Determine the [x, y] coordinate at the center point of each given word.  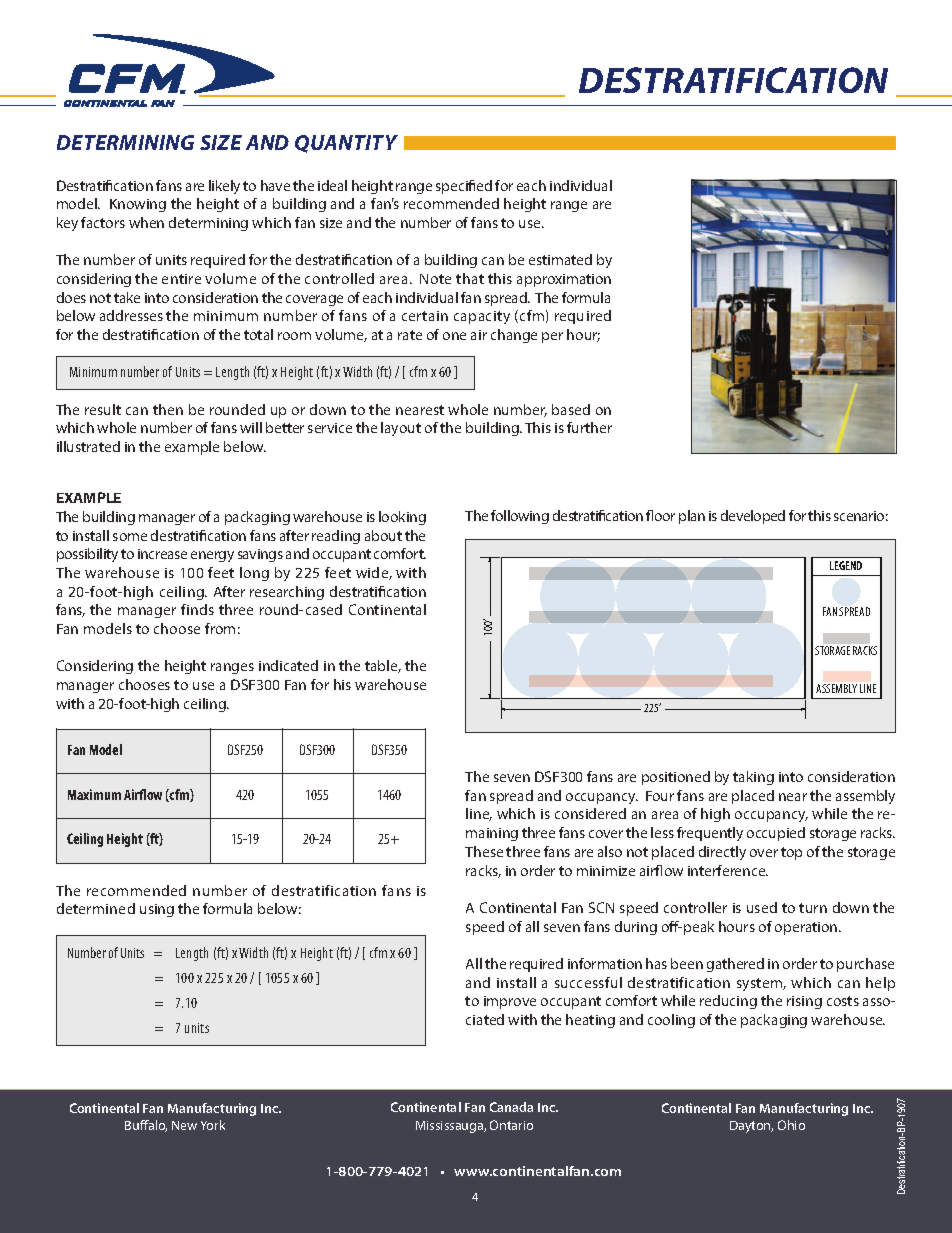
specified [464, 187]
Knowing [138, 205]
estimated [560, 259]
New [184, 1125]
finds [197, 609]
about [383, 535]
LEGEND [846, 565]
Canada [511, 1107]
